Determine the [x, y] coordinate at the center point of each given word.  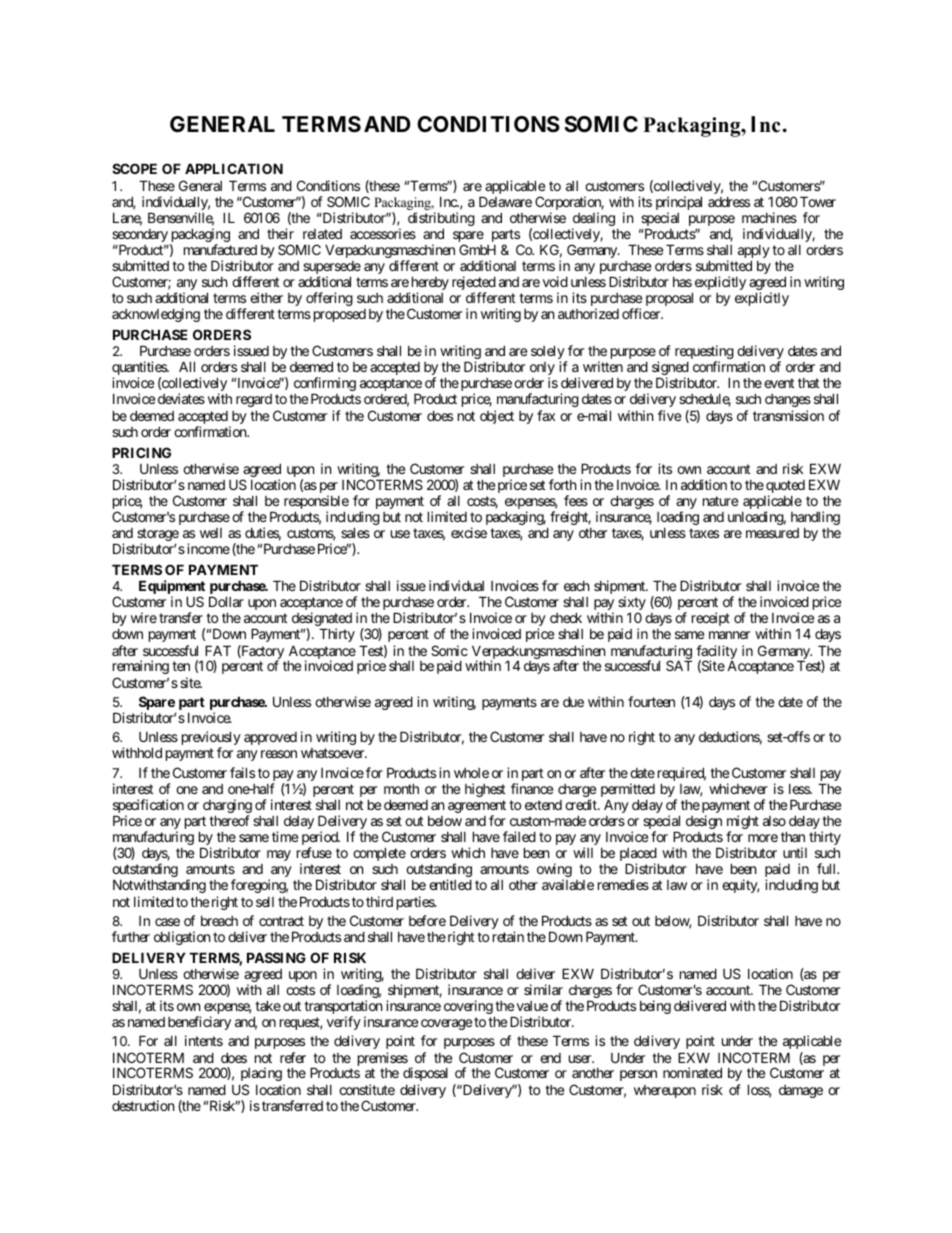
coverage [446, 1024]
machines [769, 217]
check [566, 617]
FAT [218, 650]
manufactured [220, 249]
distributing [441, 220]
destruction [143, 1105]
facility [716, 653]
